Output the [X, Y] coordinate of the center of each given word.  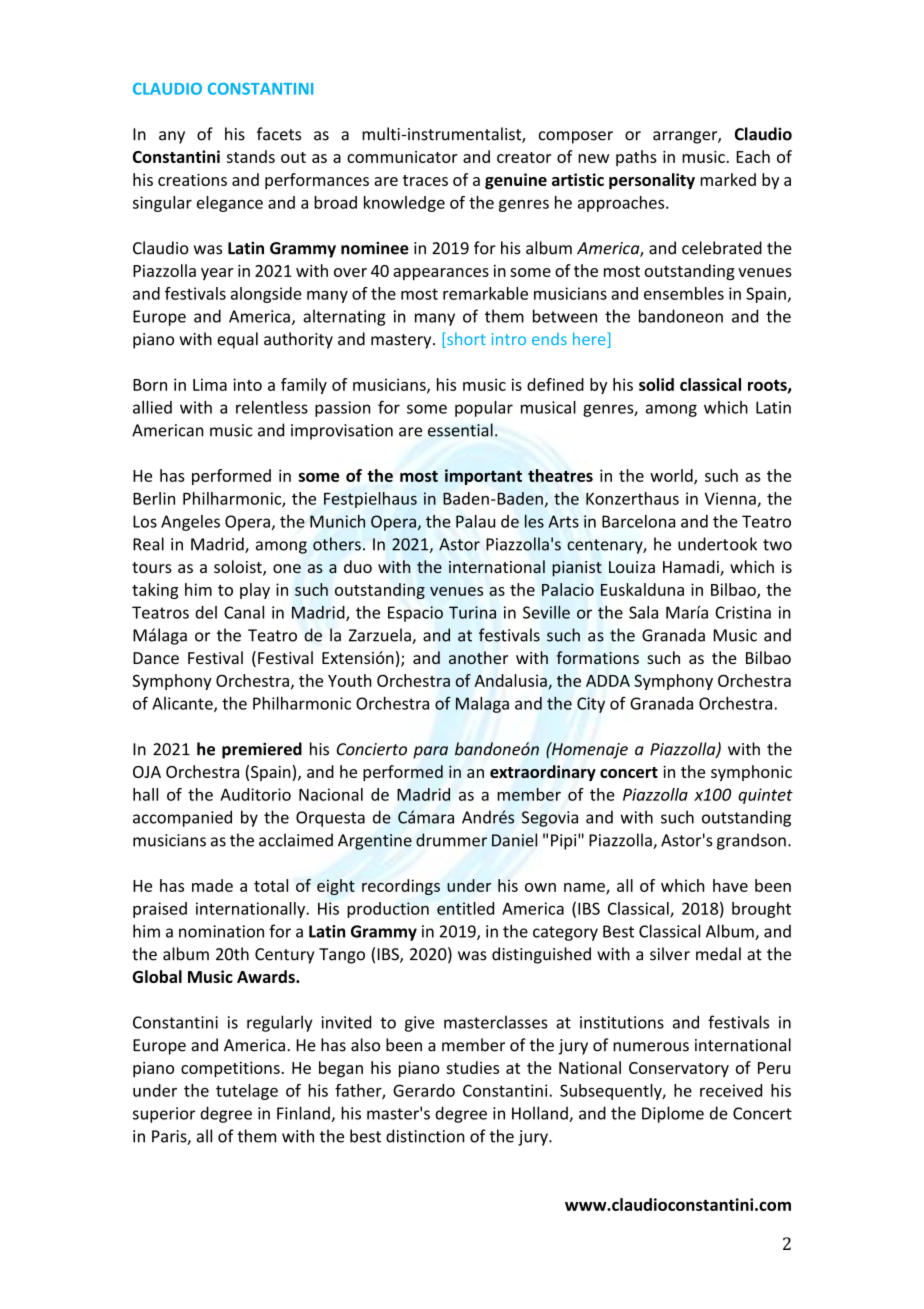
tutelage [247, 1092]
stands [251, 156]
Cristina [743, 612]
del [206, 612]
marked [728, 179]
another [478, 657]
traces [425, 180]
